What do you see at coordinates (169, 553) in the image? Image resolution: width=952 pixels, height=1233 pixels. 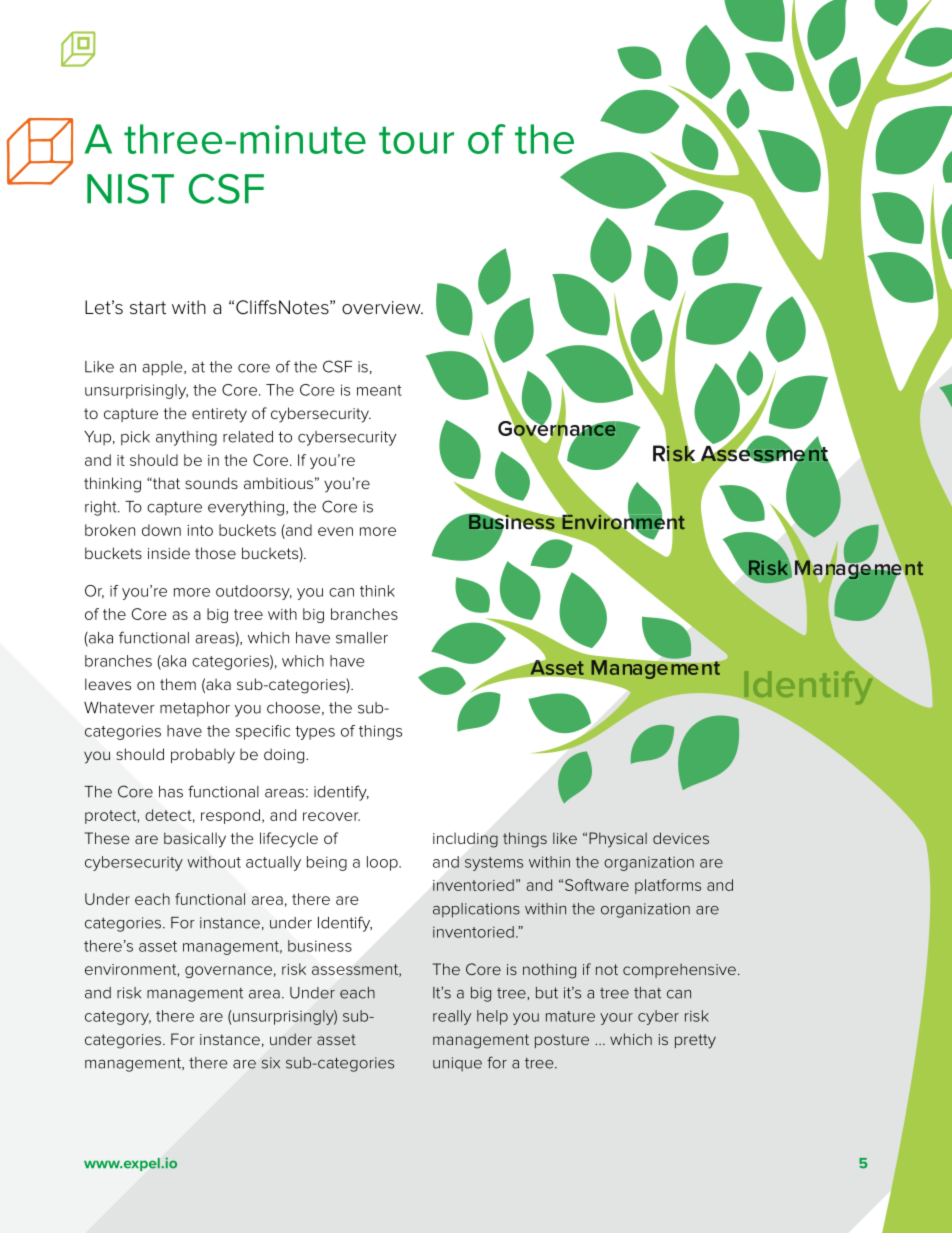 I see `inside` at bounding box center [169, 553].
